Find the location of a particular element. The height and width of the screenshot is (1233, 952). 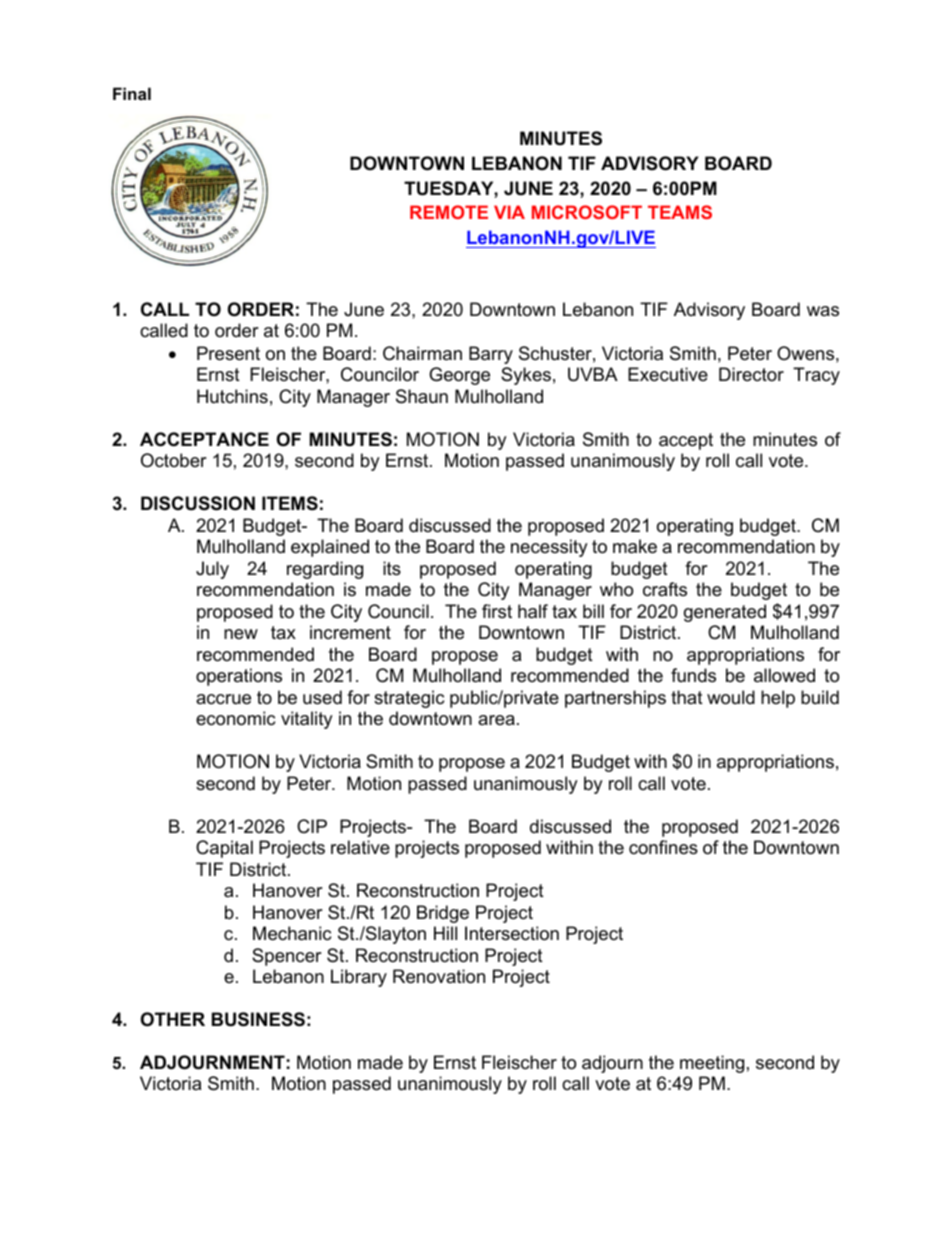

meeting is located at coordinates (712, 1064).
